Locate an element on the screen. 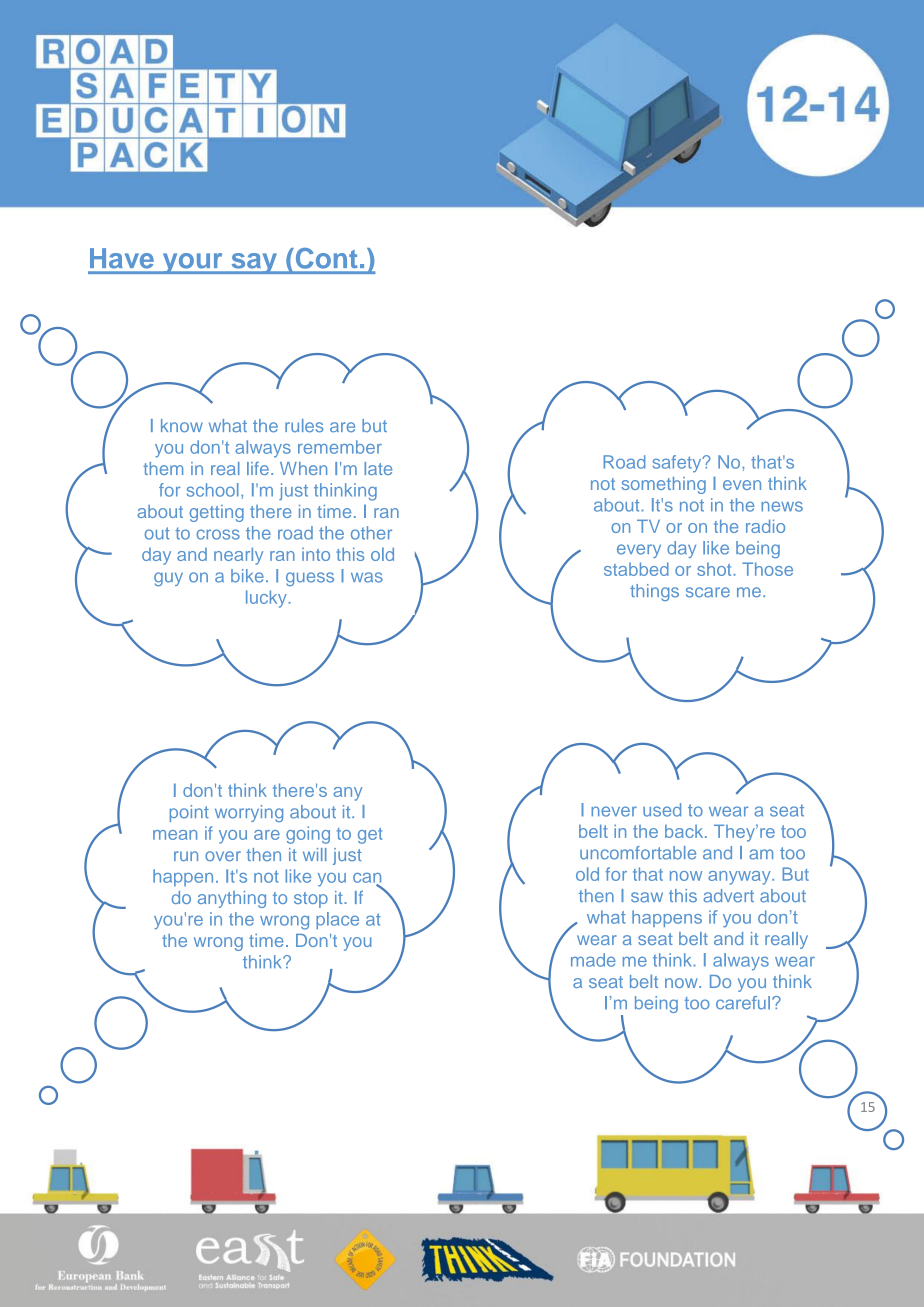 This screenshot has width=924, height=1307. never is located at coordinates (614, 811).
